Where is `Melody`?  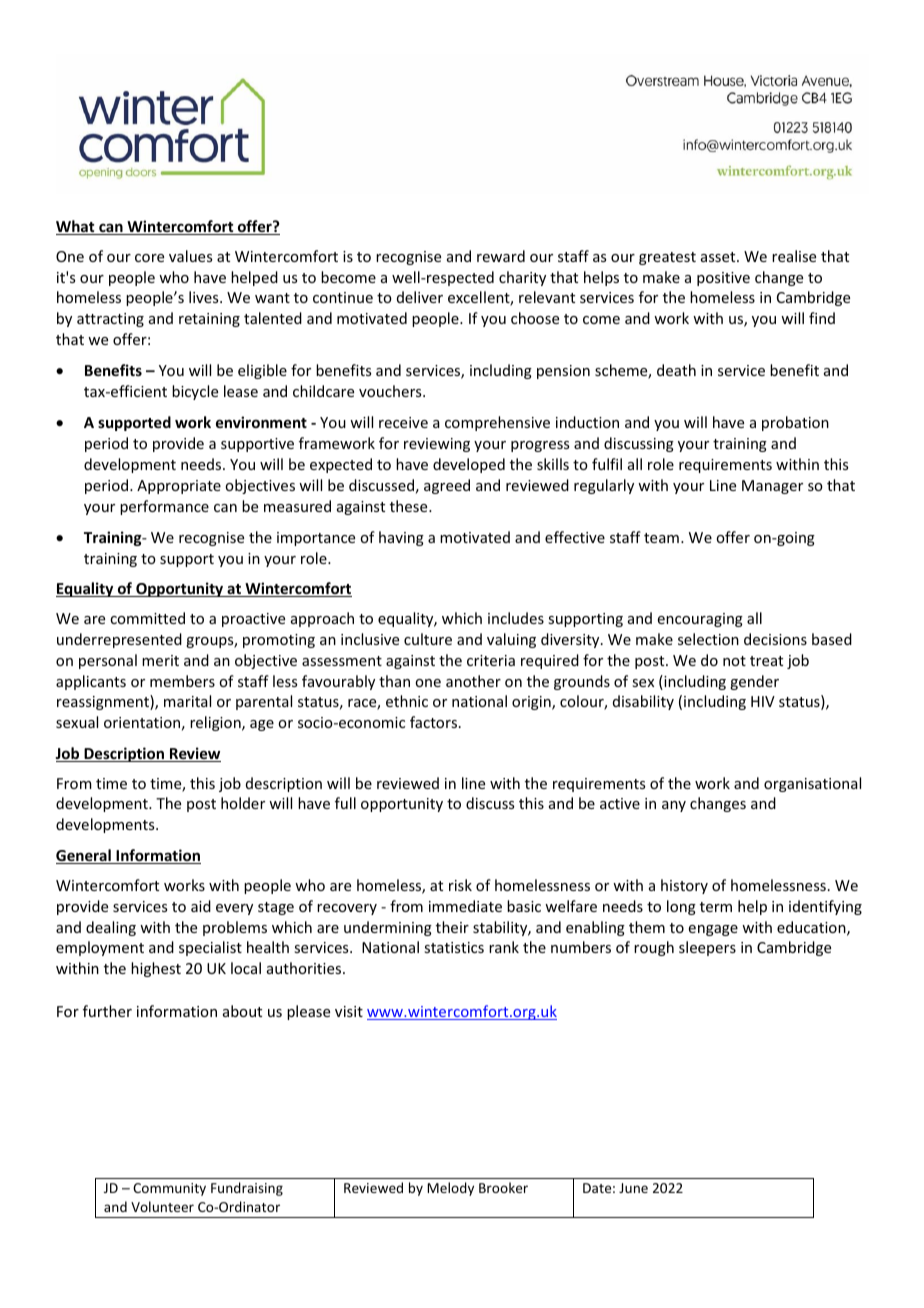 Melody is located at coordinates (450, 1189).
